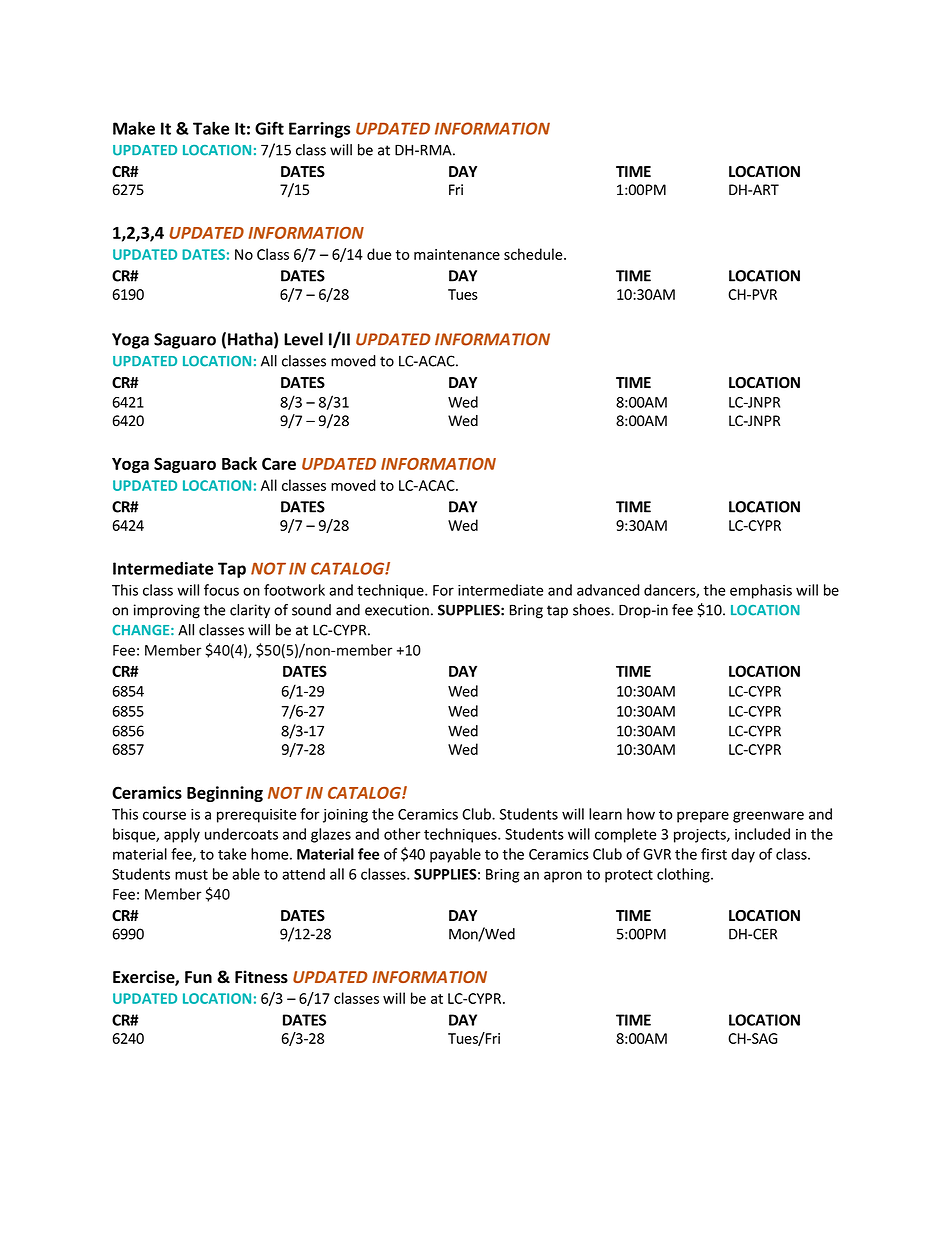 The height and width of the document is (1233, 952). What do you see at coordinates (534, 254) in the document?
I see `schedule` at bounding box center [534, 254].
